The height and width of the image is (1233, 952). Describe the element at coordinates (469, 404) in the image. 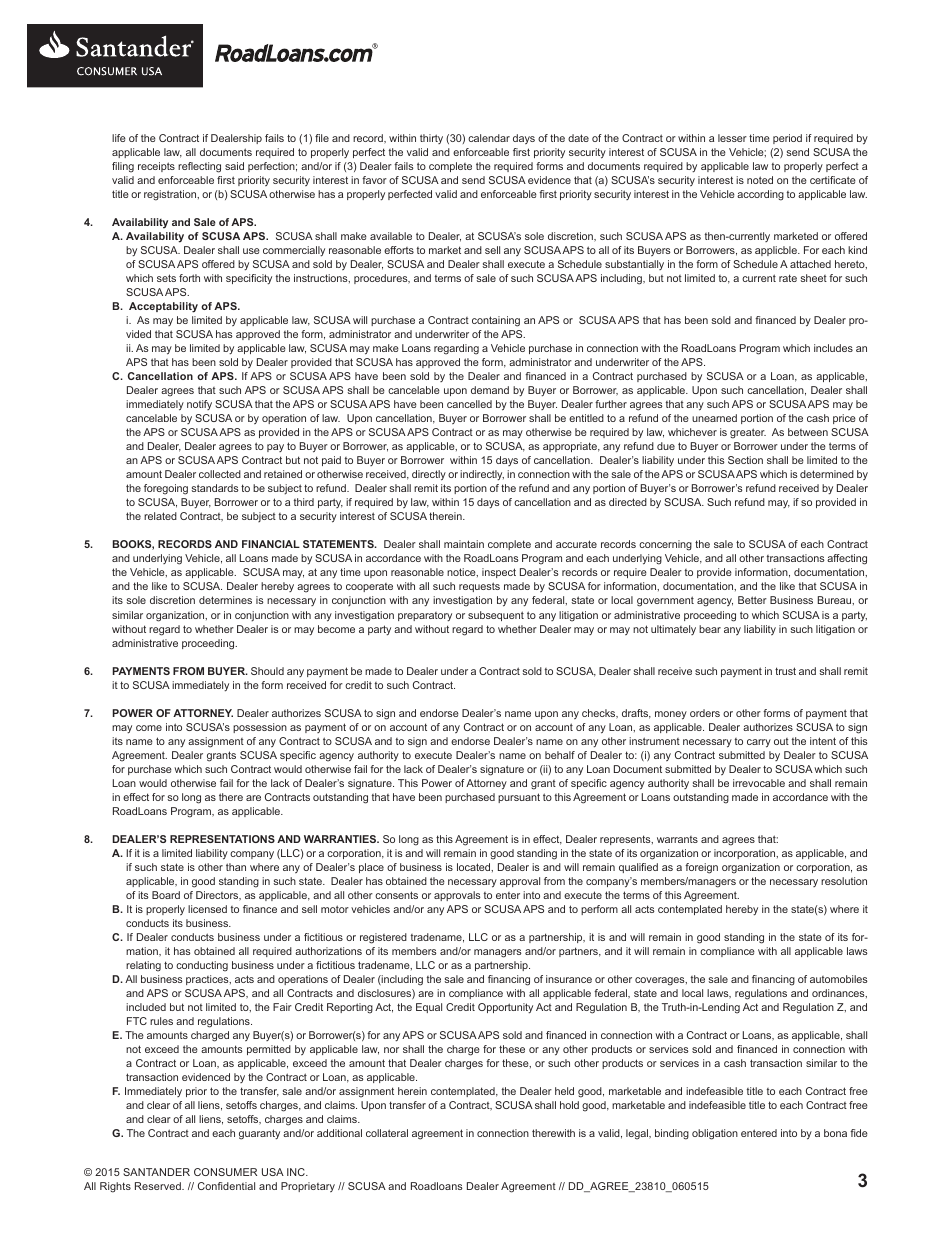

I see `cancelled` at that location.
